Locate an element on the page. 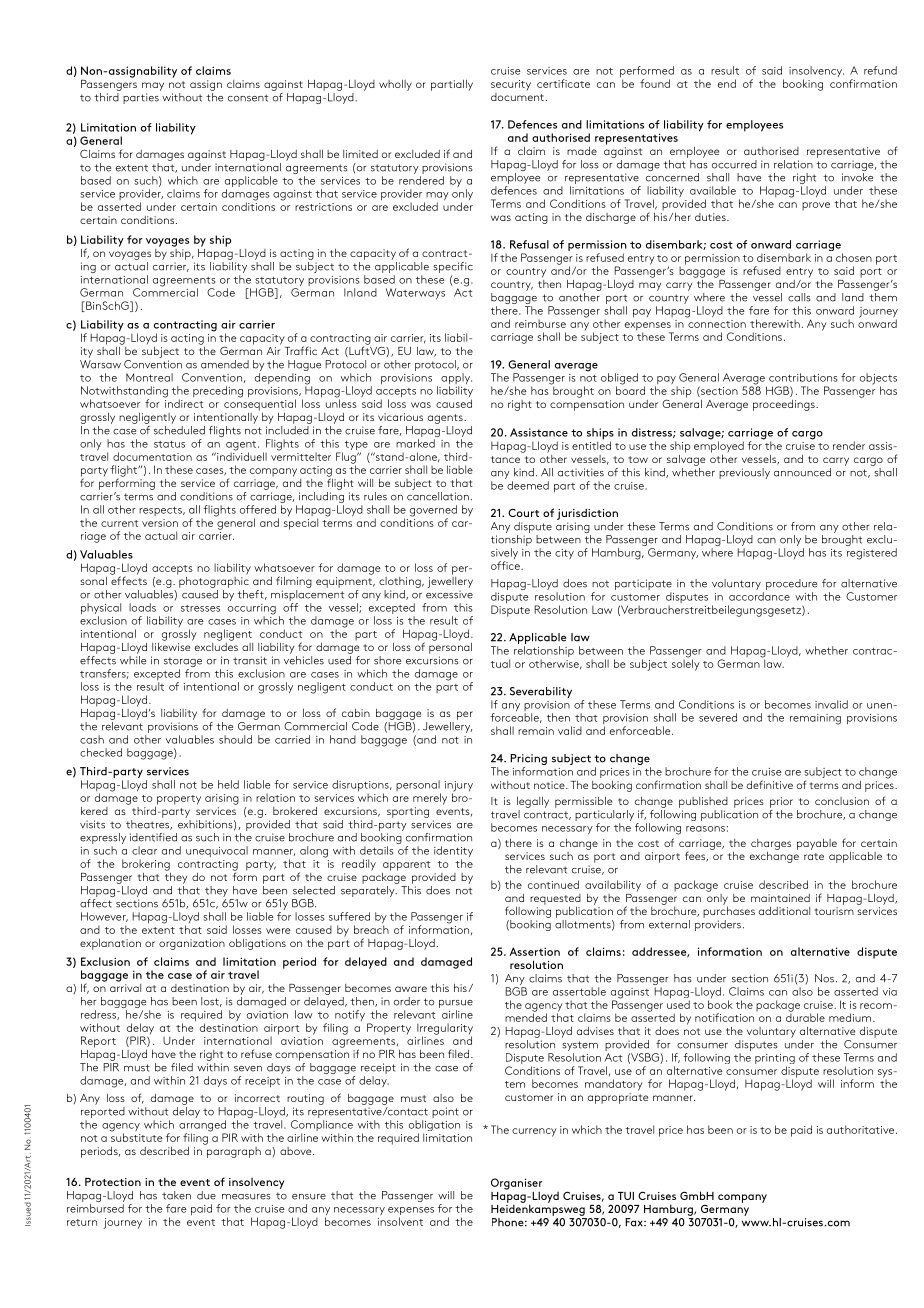  occurred is located at coordinates (734, 164).
